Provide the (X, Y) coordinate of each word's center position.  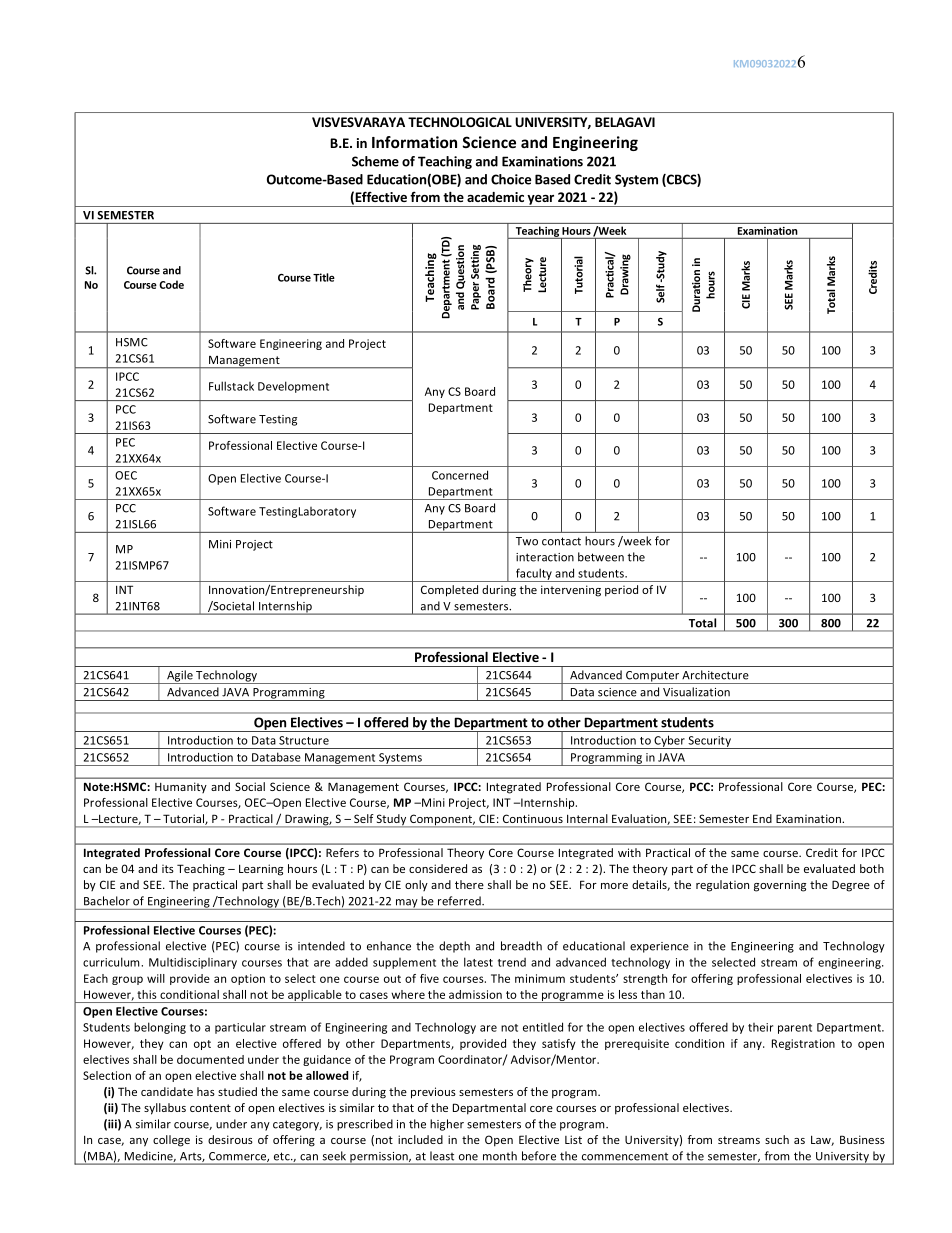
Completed (449, 591)
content (210, 1108)
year (541, 201)
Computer (652, 677)
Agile (180, 677)
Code (171, 284)
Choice (511, 179)
